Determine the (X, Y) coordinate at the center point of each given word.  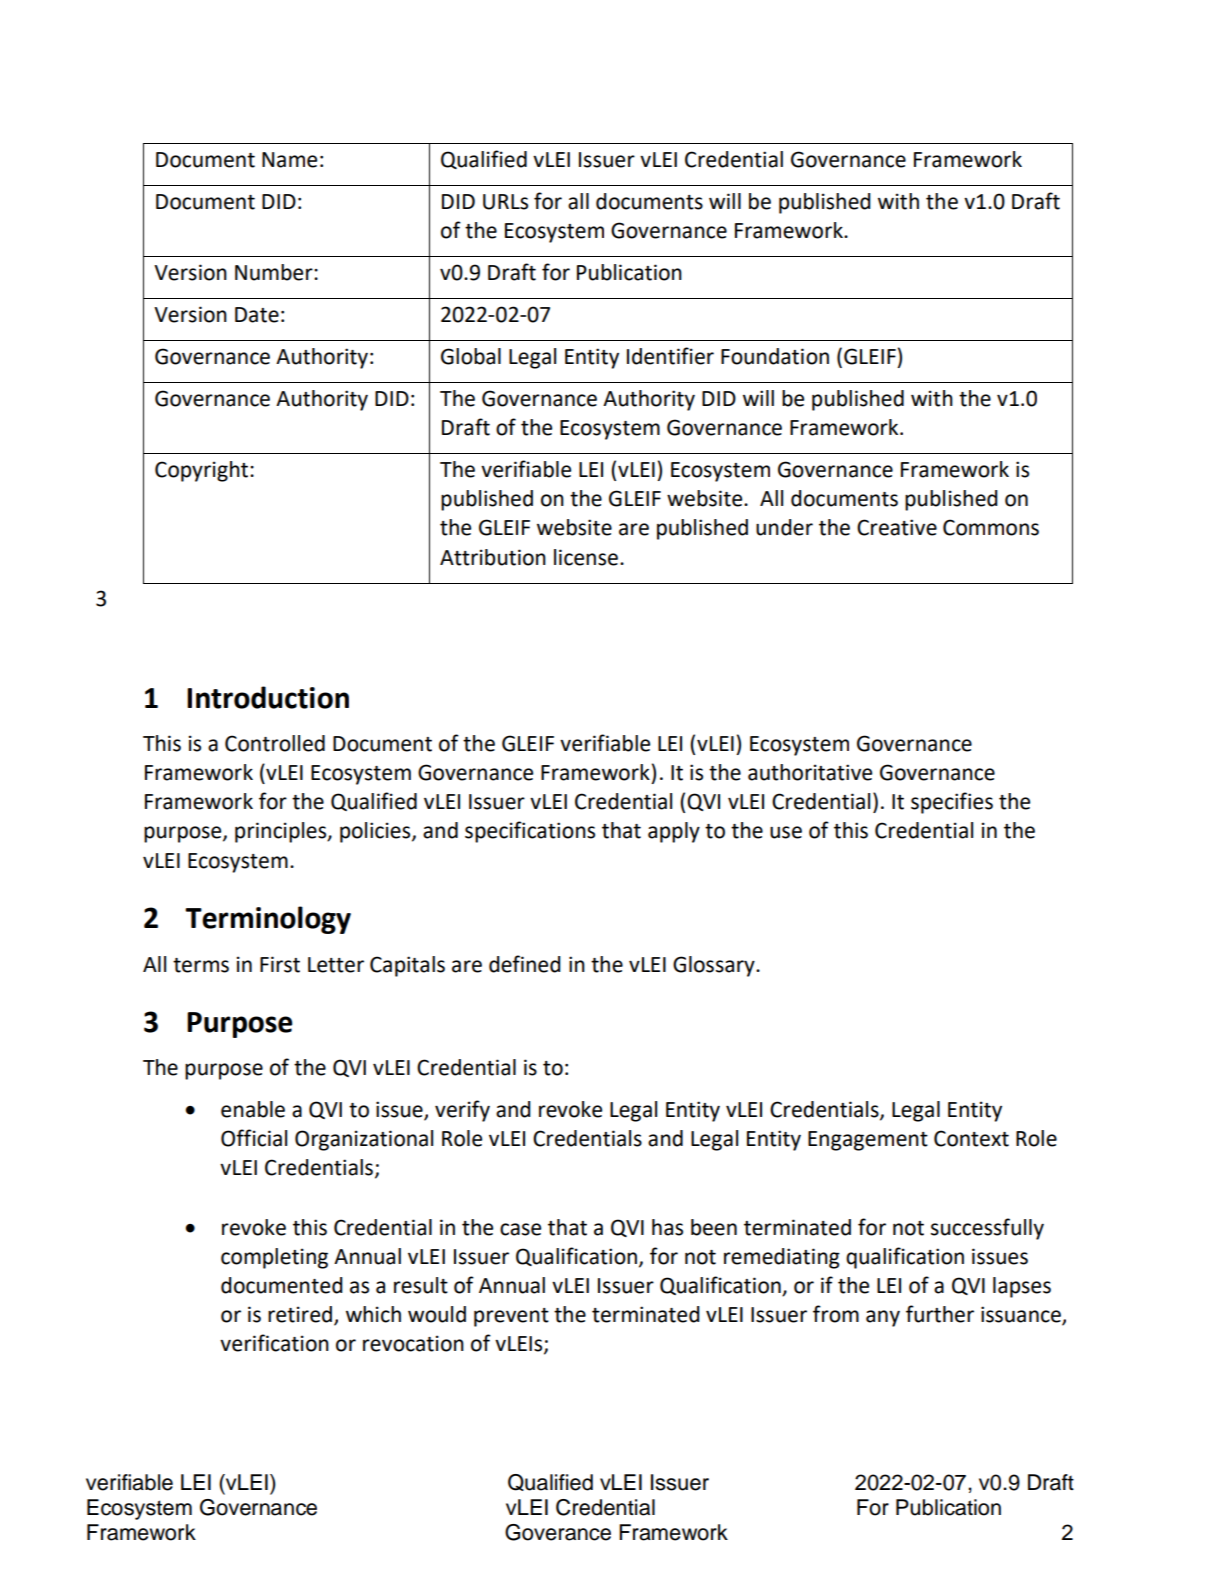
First (280, 964)
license (586, 557)
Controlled (275, 743)
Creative (897, 527)
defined (525, 964)
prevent (511, 1317)
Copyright (203, 471)
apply (674, 832)
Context (971, 1138)
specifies (952, 803)
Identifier (670, 356)
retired (301, 1315)
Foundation (775, 356)
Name (289, 160)
